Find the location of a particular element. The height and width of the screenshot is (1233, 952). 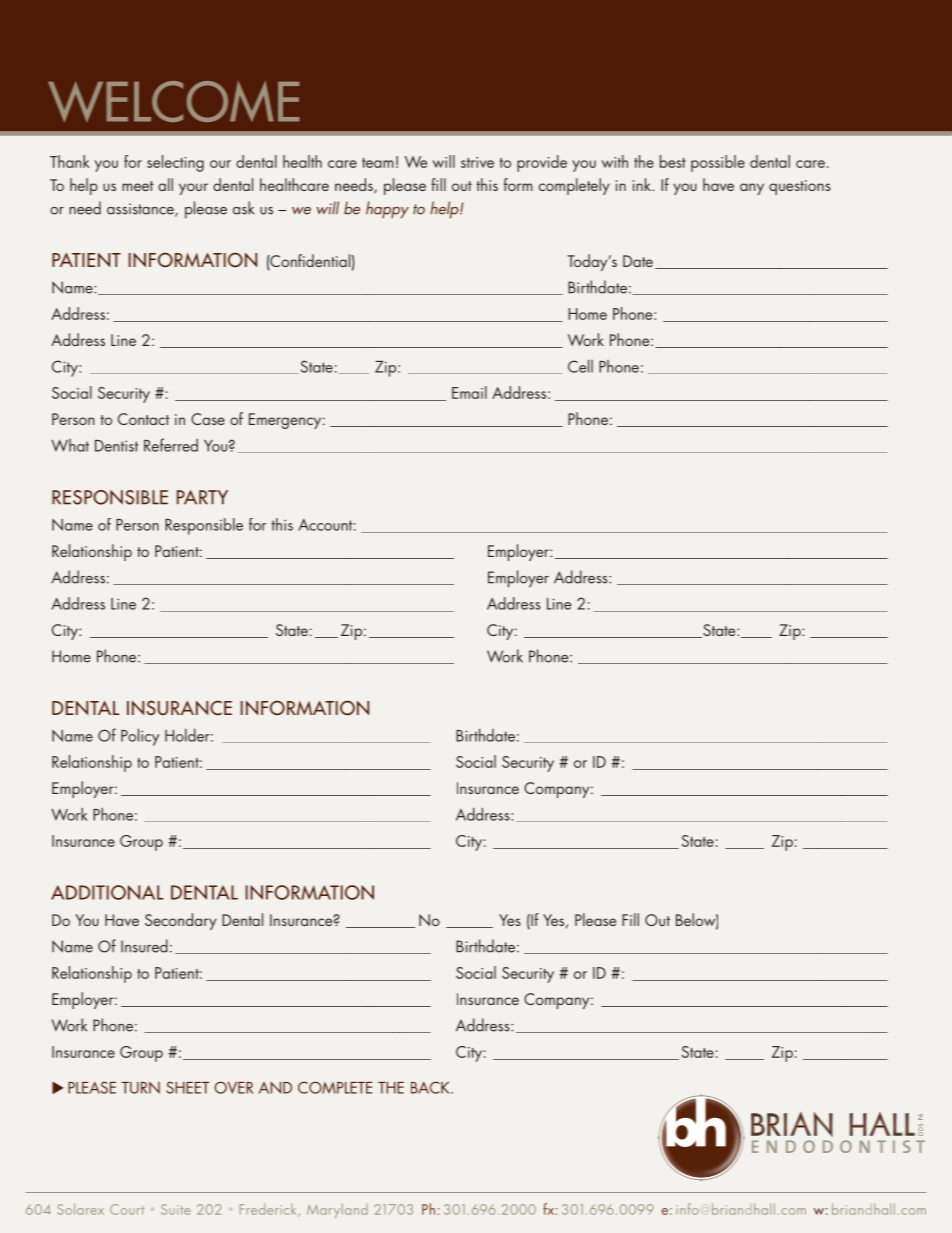

back is located at coordinates (431, 1087).
